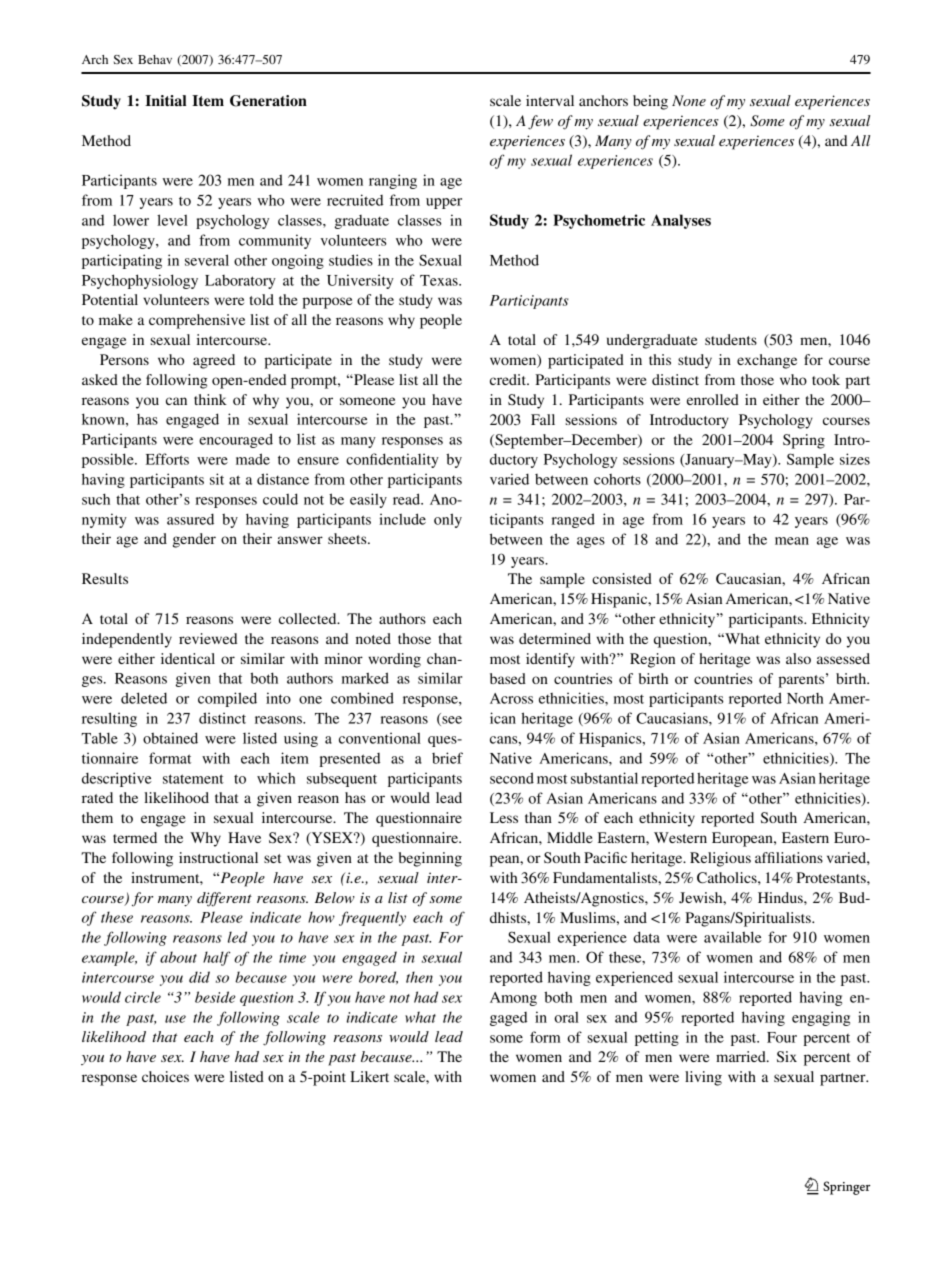 The height and width of the screenshot is (1265, 952). Describe the element at coordinates (792, 541) in the screenshot. I see `mean` at that location.
